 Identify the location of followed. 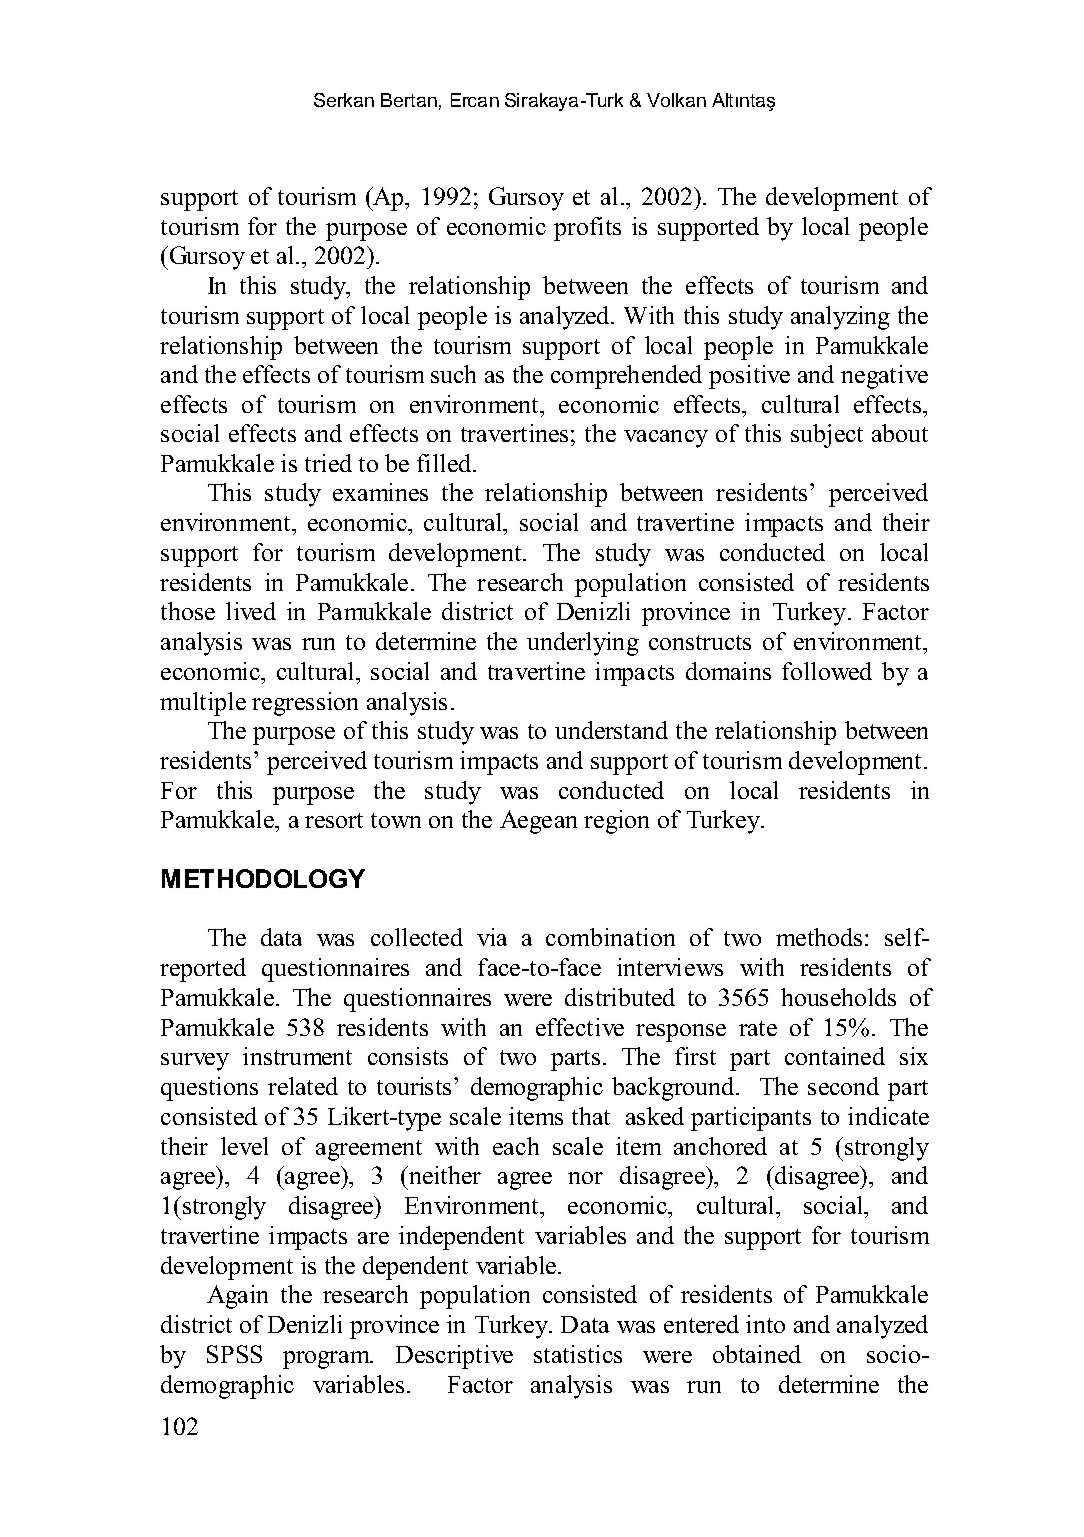
(827, 671).
